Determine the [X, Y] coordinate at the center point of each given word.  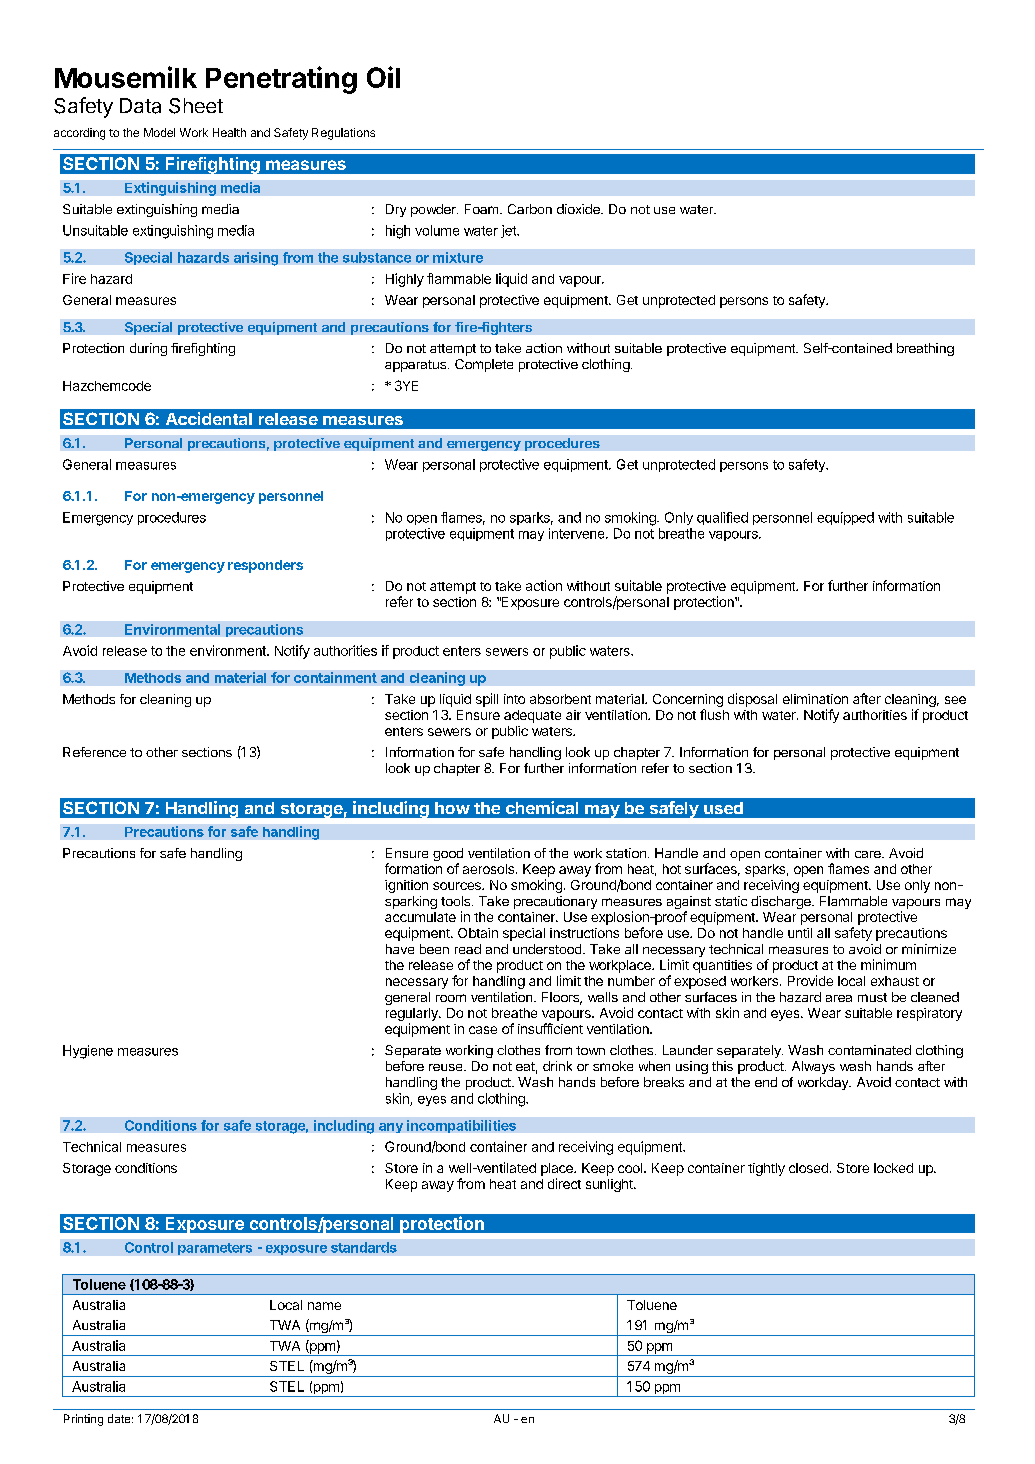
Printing [83, 1420]
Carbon [530, 209]
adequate [532, 716]
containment [335, 677]
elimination [815, 699]
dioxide [579, 209]
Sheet [196, 106]
